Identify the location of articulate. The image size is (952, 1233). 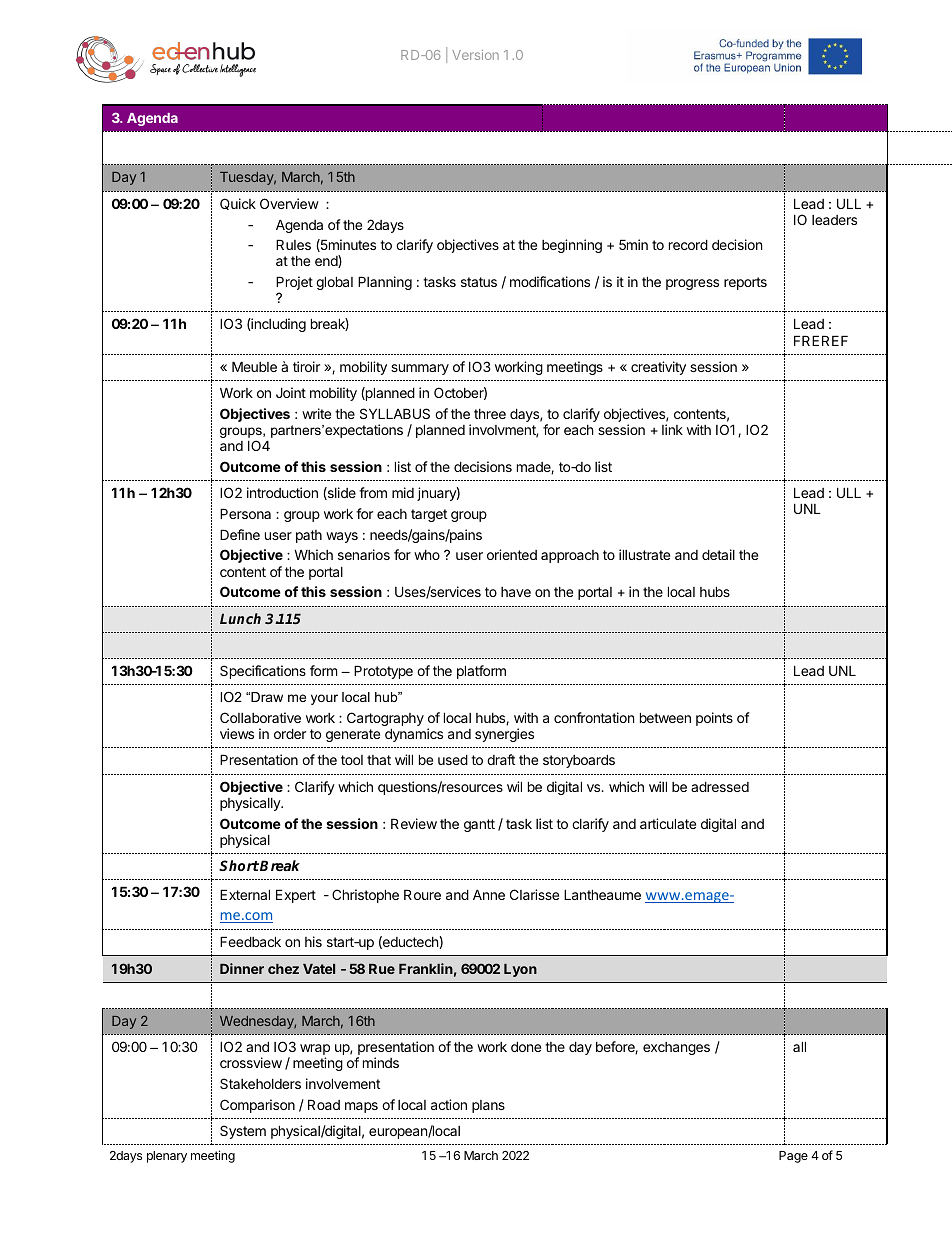
(668, 823).
